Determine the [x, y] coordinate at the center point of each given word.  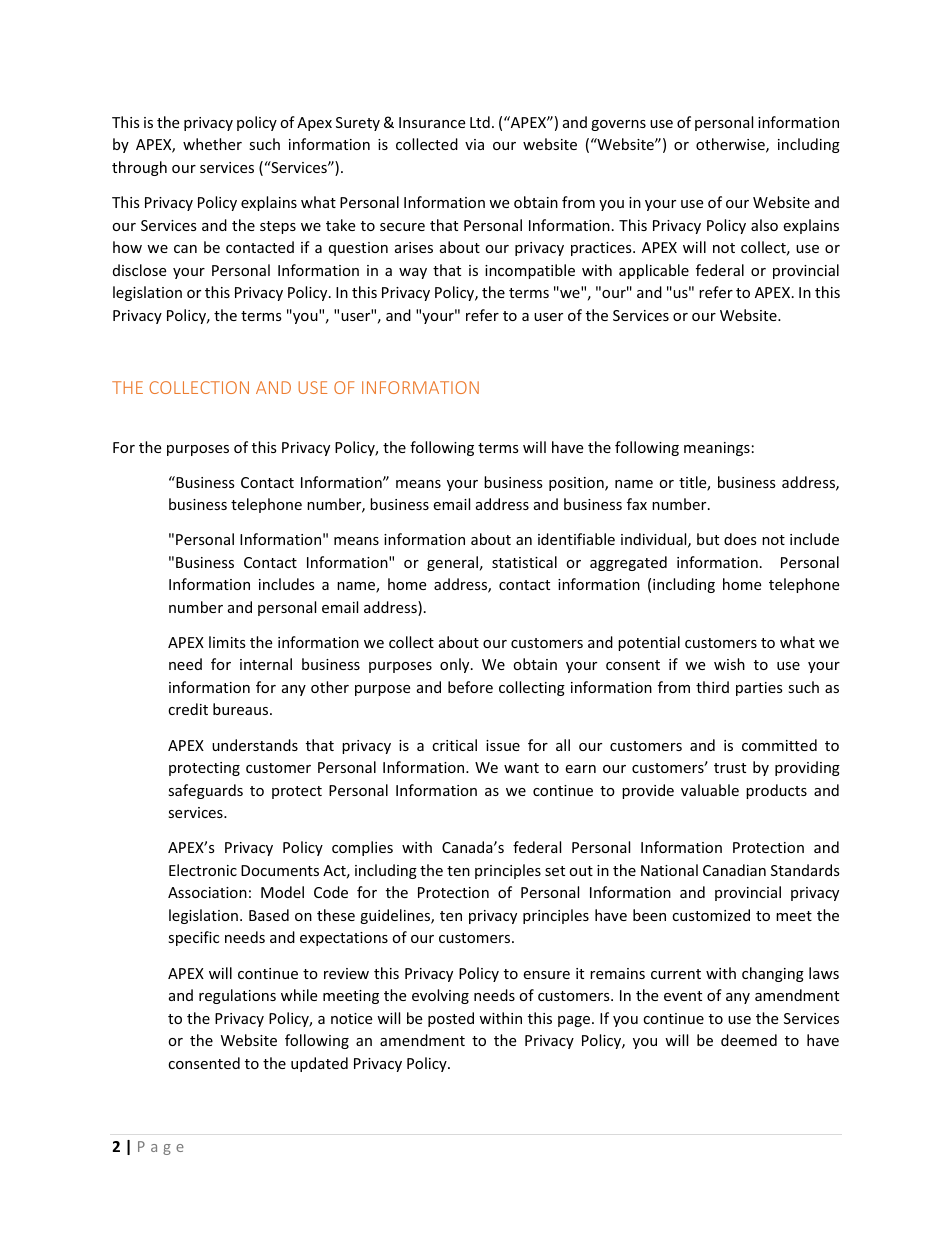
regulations [237, 996]
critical [454, 745]
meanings [717, 449]
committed [779, 745]
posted [451, 1019]
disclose [139, 270]
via [474, 144]
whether [212, 144]
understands [255, 745]
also [764, 225]
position [577, 484]
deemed [749, 1040]
